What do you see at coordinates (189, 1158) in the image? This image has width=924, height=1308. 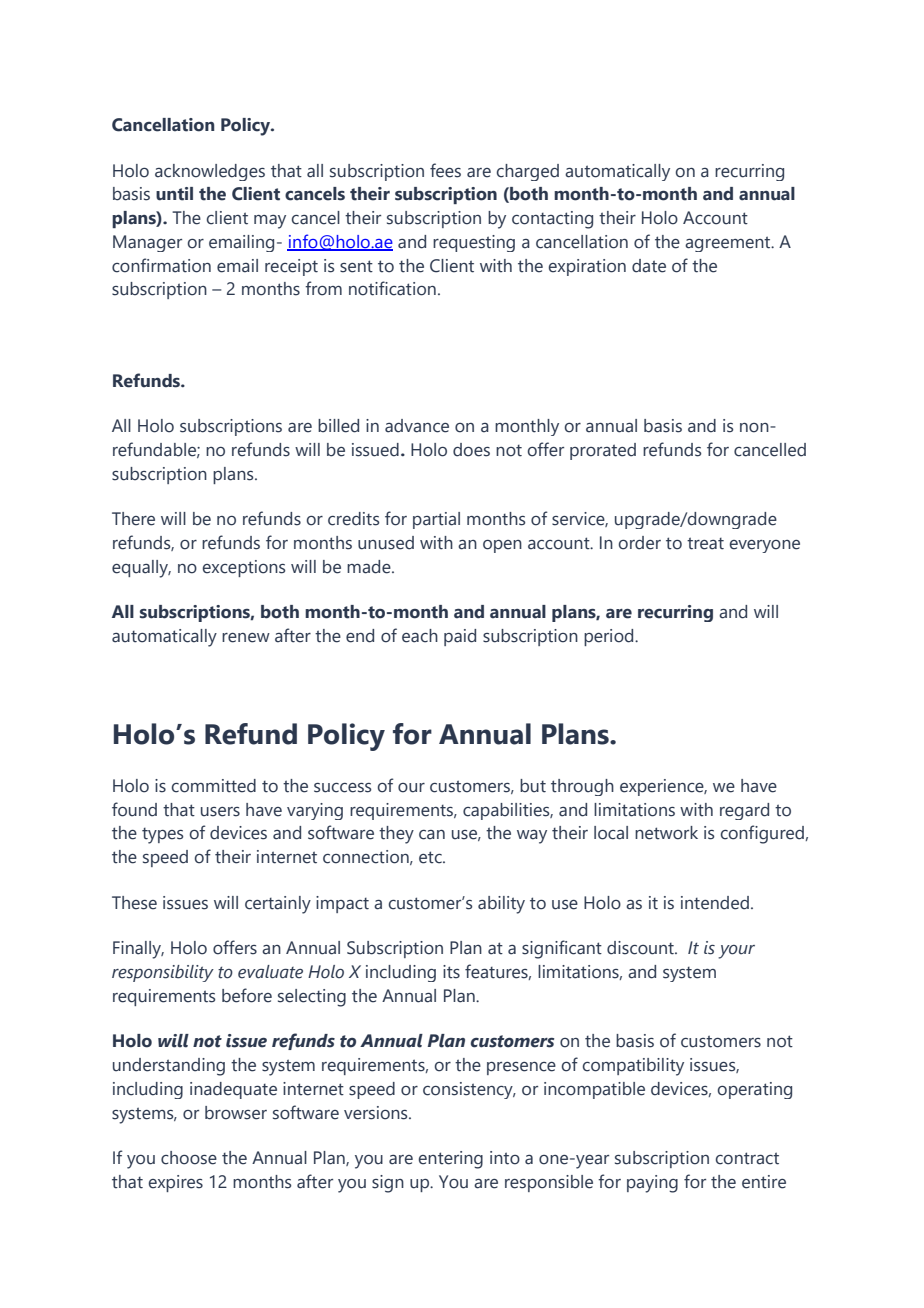 I see `choose` at bounding box center [189, 1158].
